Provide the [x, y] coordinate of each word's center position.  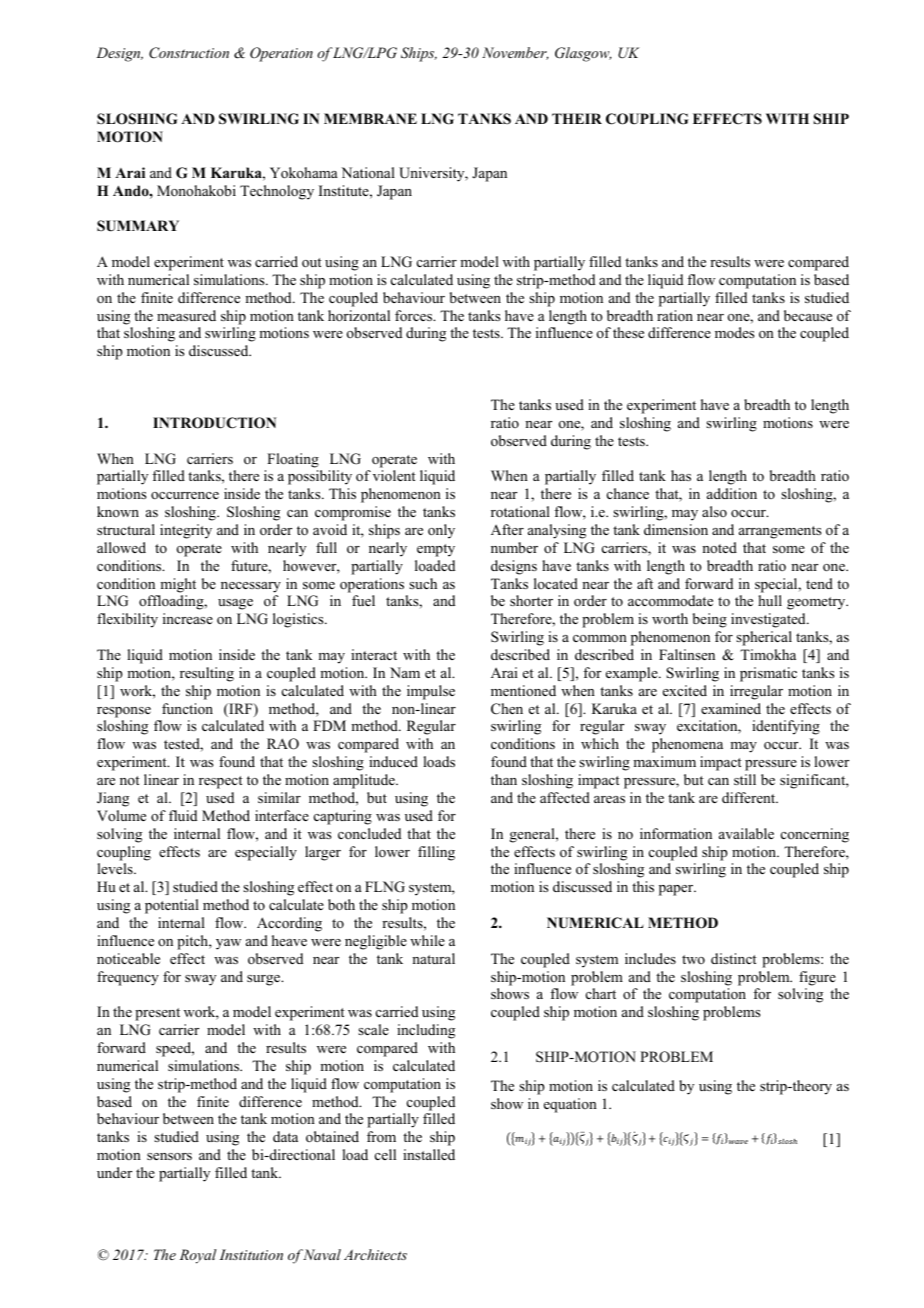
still [745, 779]
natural [433, 958]
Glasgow [583, 54]
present [157, 1014]
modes [734, 332]
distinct [734, 958]
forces [415, 316]
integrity [186, 531]
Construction [189, 53]
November [515, 53]
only [441, 531]
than [504, 779]
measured [186, 315]
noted [719, 547]
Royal [198, 1256]
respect [221, 782]
